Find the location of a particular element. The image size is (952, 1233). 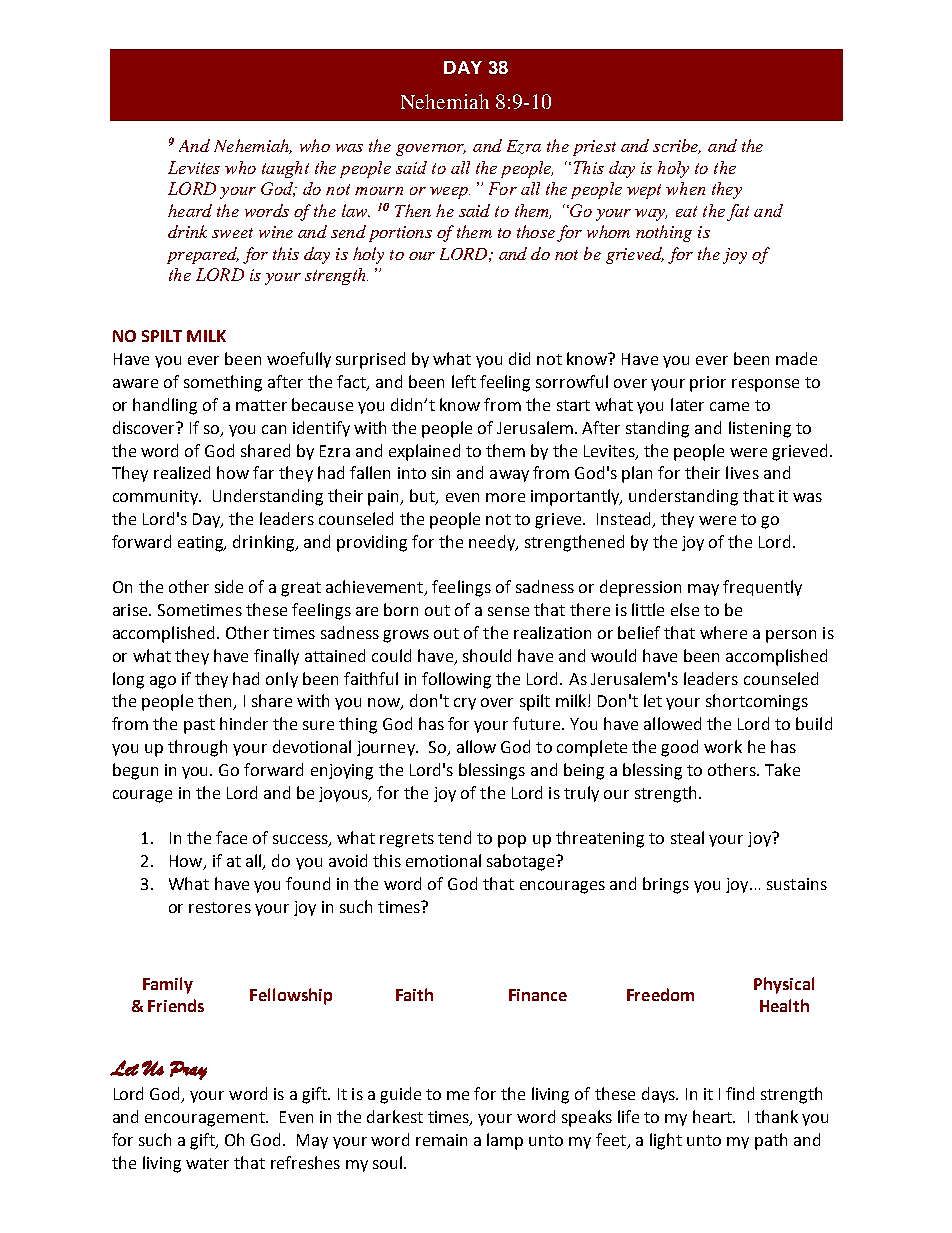

weep is located at coordinates (450, 193).
